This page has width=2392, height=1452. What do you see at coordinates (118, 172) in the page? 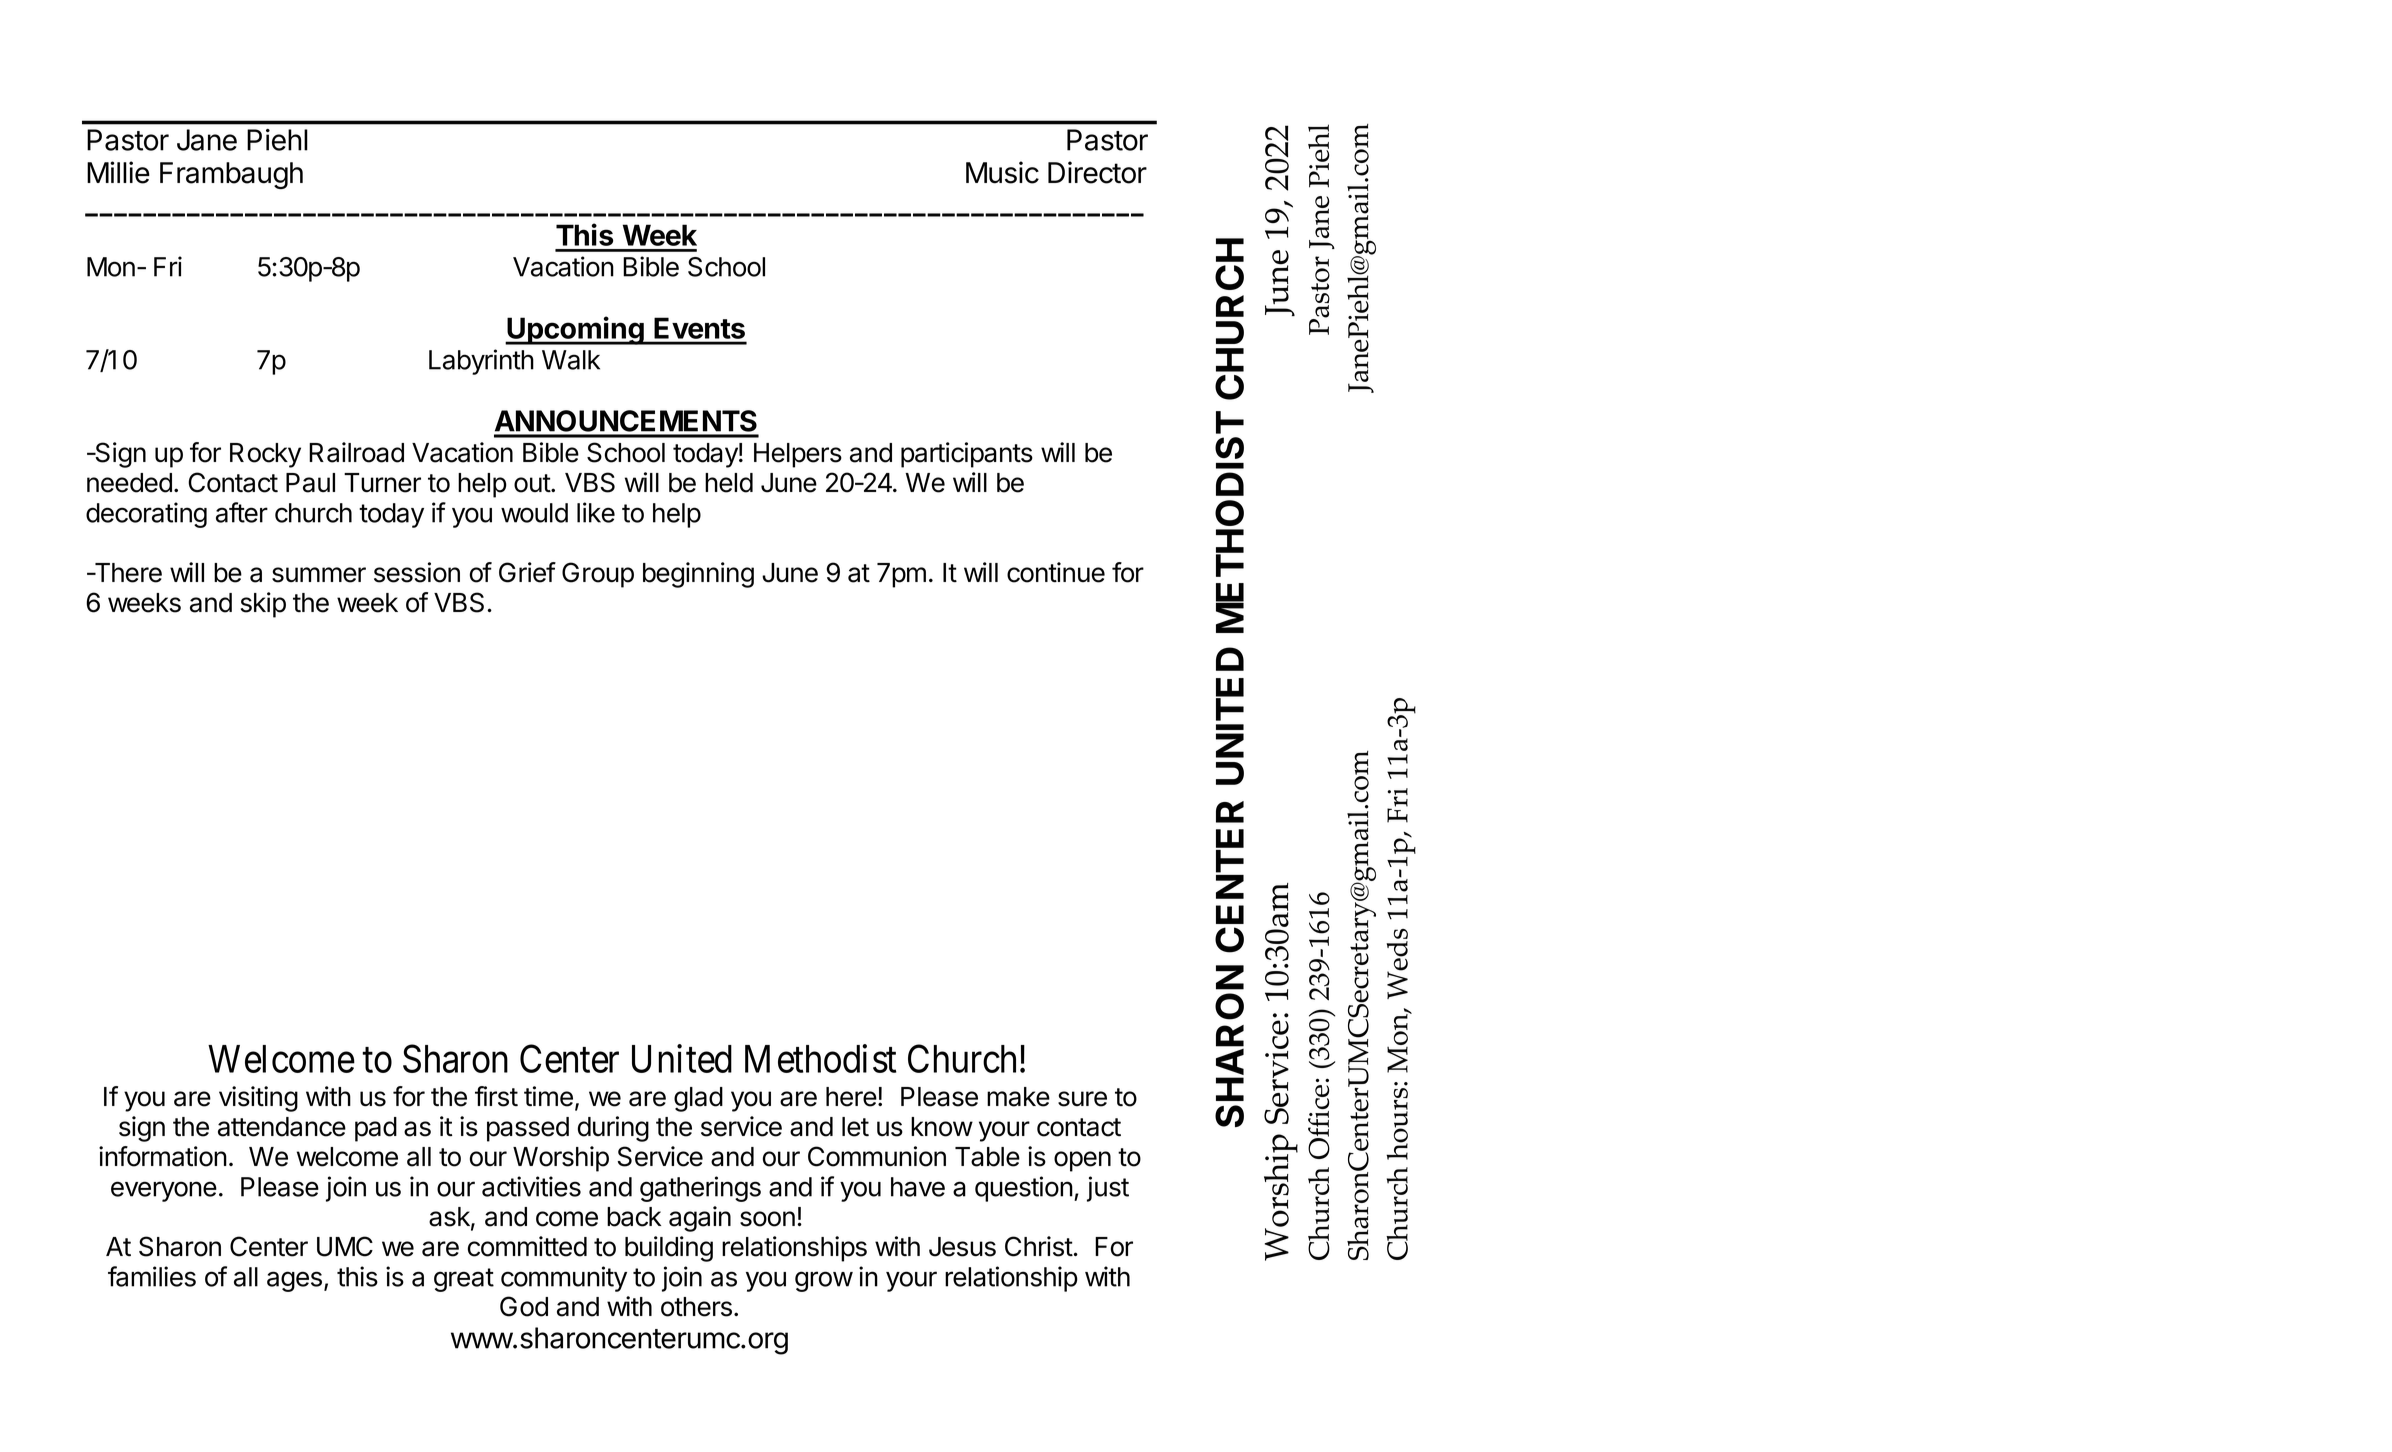
I see `Millie` at bounding box center [118, 172].
